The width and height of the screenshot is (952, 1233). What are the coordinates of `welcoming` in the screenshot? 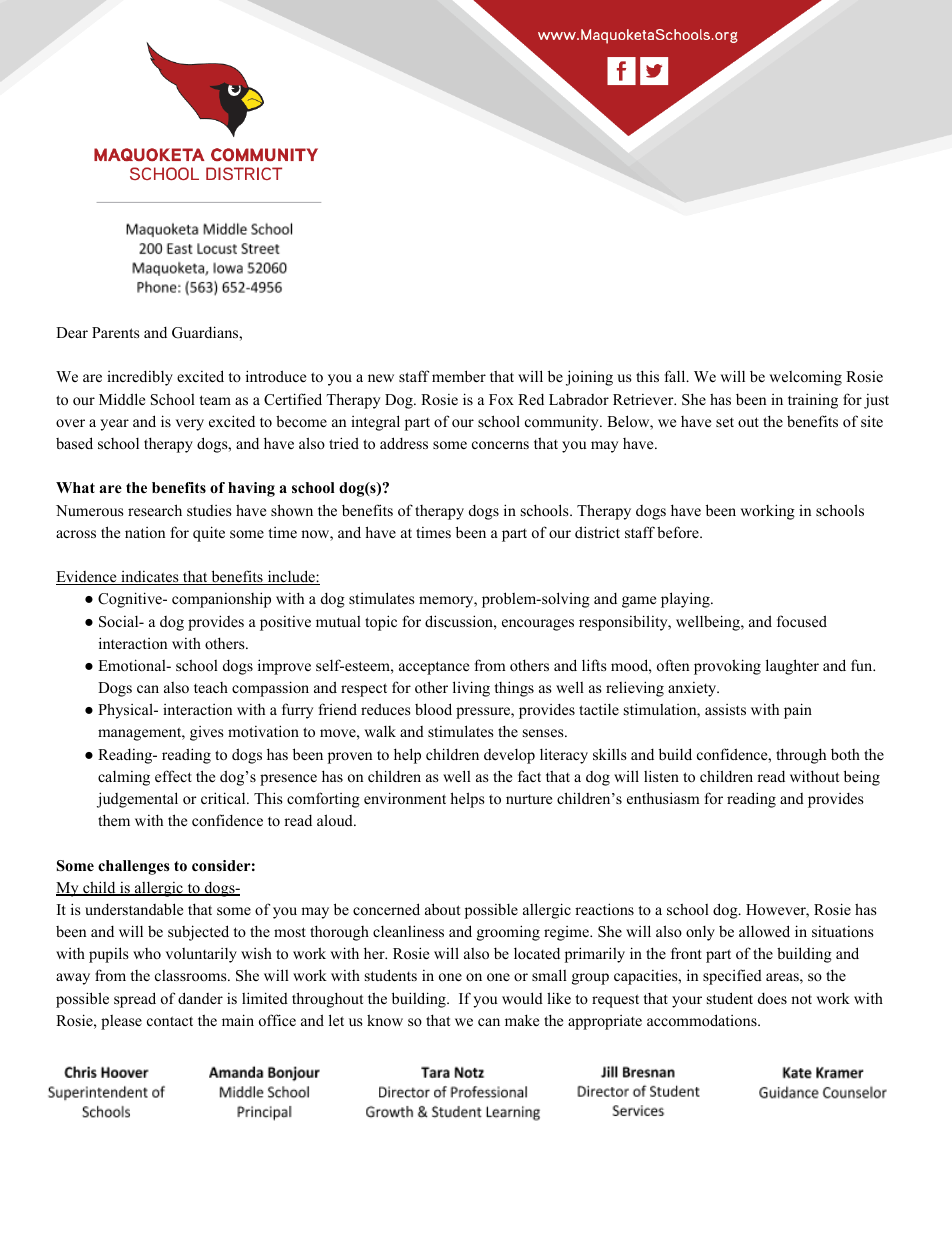 It's located at (805, 378).
